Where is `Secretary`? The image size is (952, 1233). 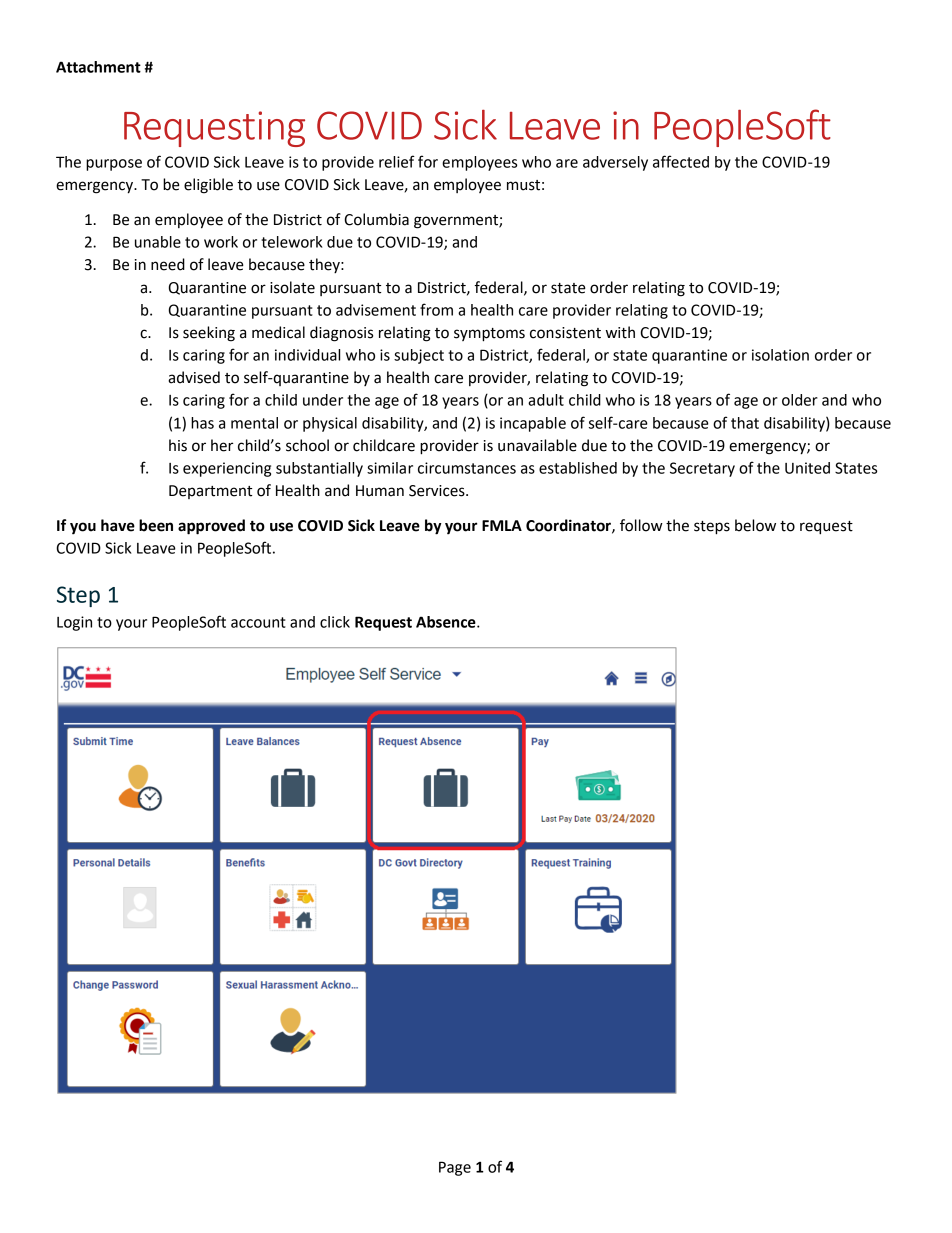
Secretary is located at coordinates (702, 469).
